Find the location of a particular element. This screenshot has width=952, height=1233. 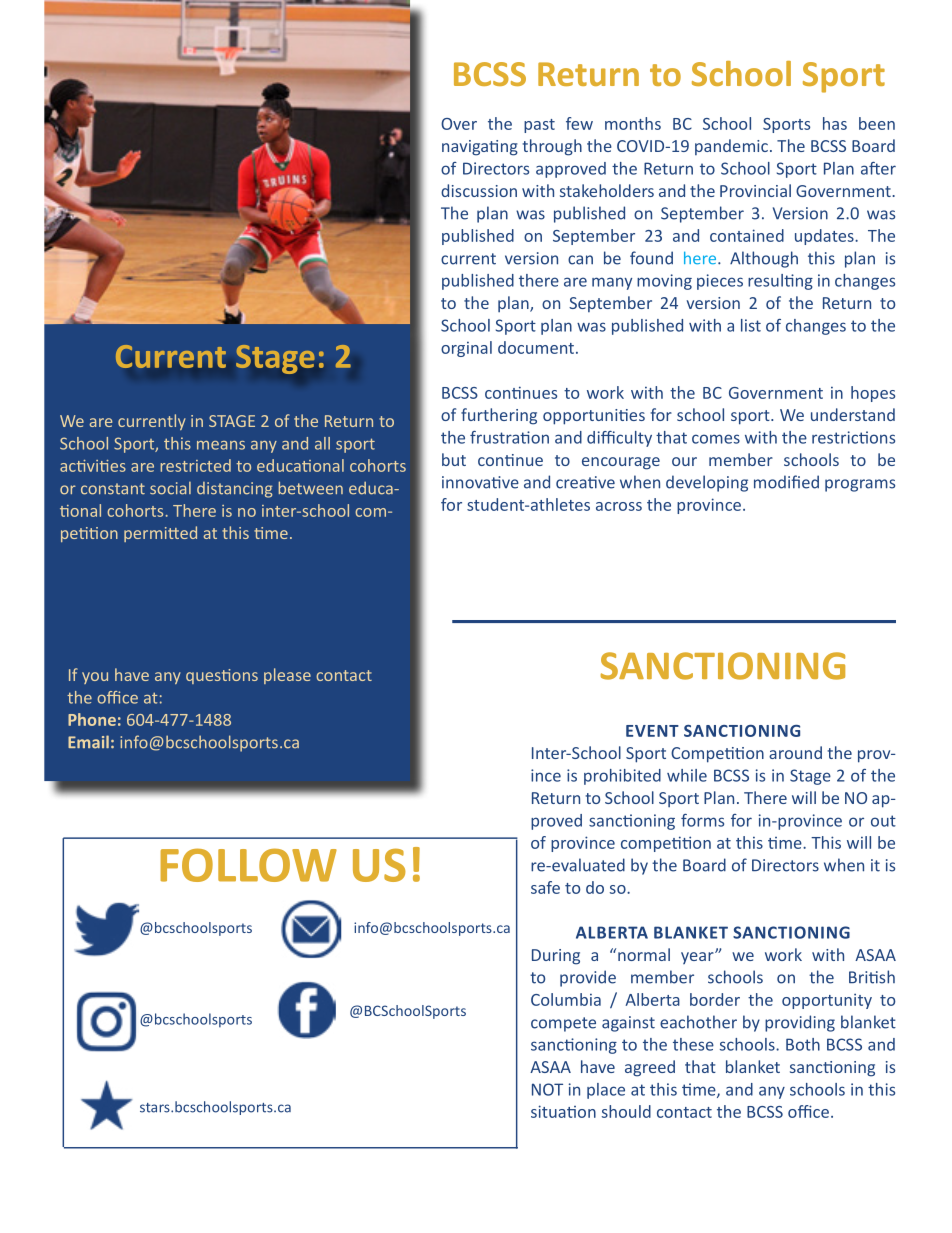

safe is located at coordinates (545, 887).
